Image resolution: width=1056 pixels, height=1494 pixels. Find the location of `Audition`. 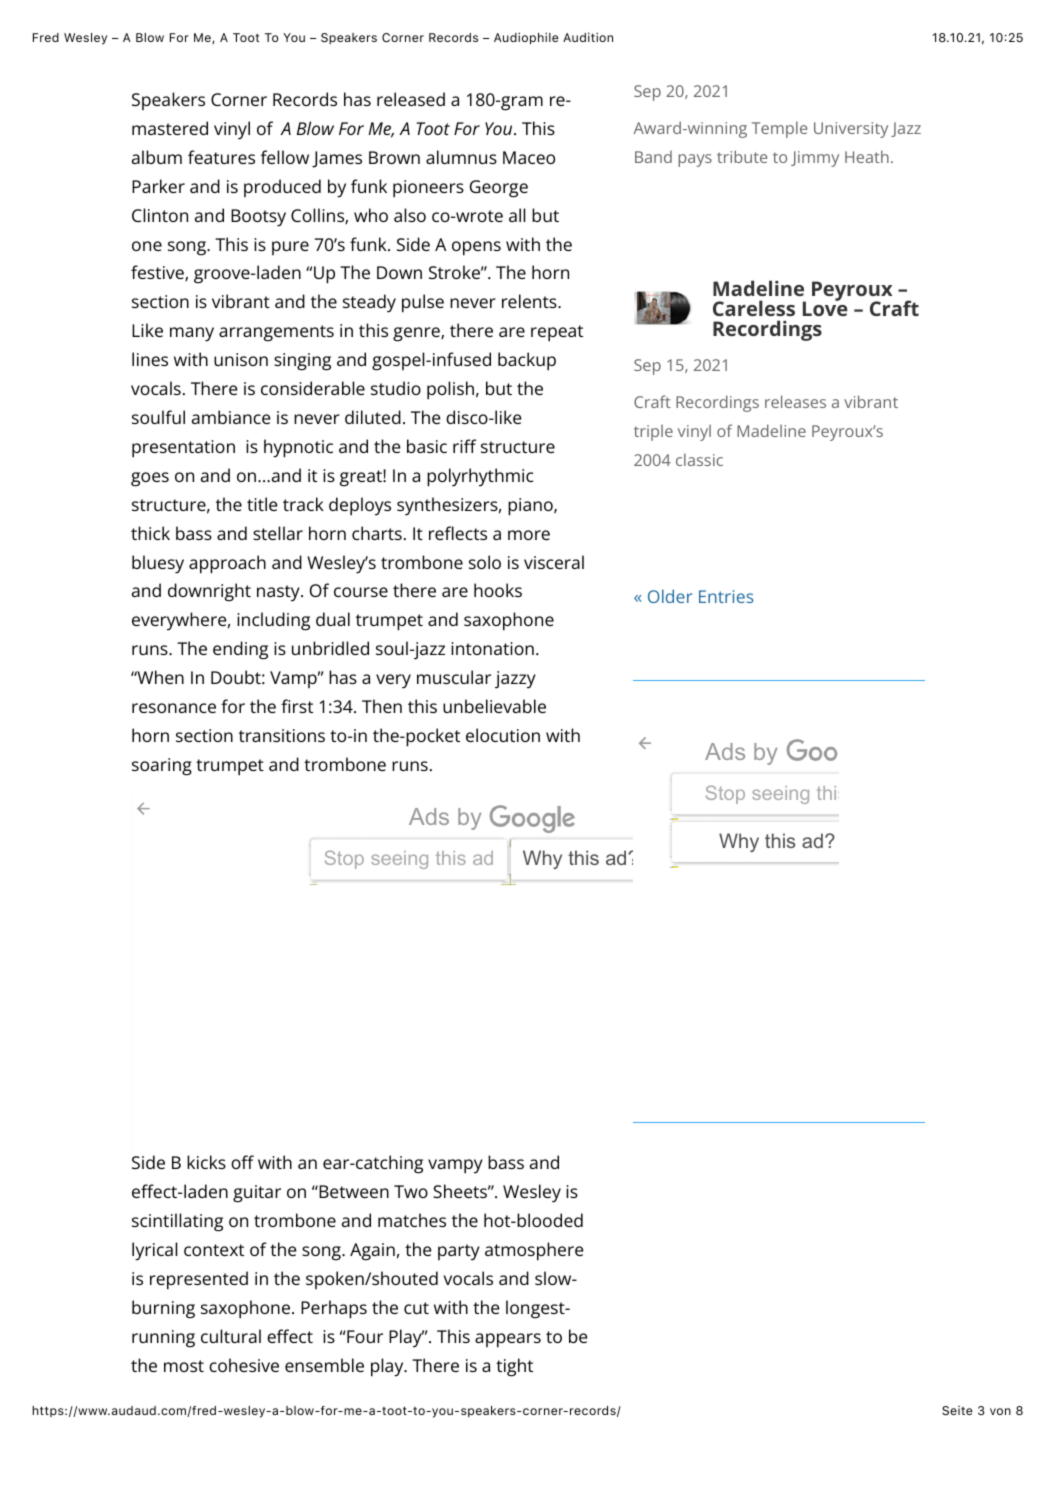

Audition is located at coordinates (588, 37).
